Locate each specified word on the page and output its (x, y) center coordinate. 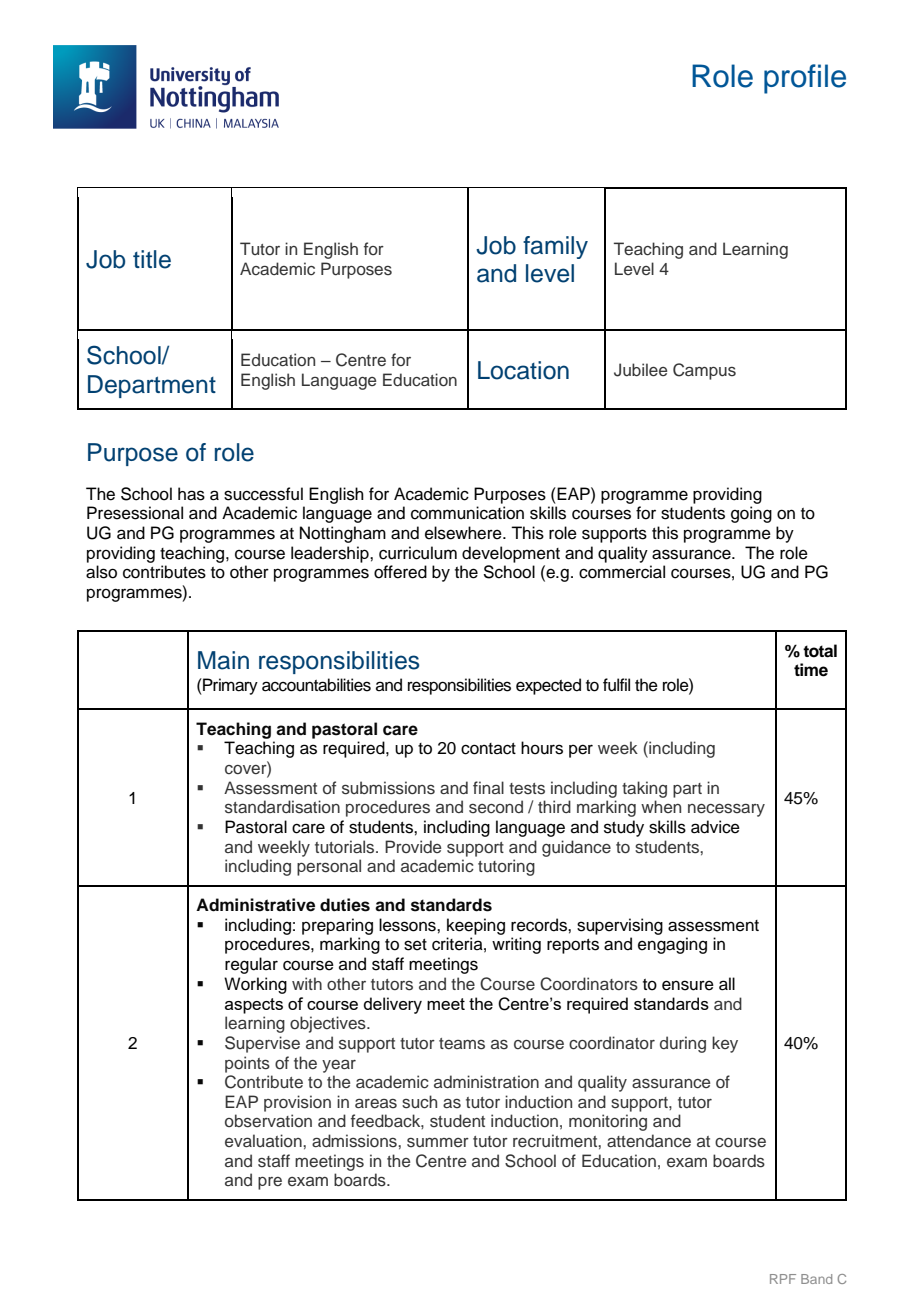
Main (223, 660)
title (152, 259)
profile (805, 79)
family (555, 247)
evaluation (264, 1140)
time (811, 670)
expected (548, 686)
